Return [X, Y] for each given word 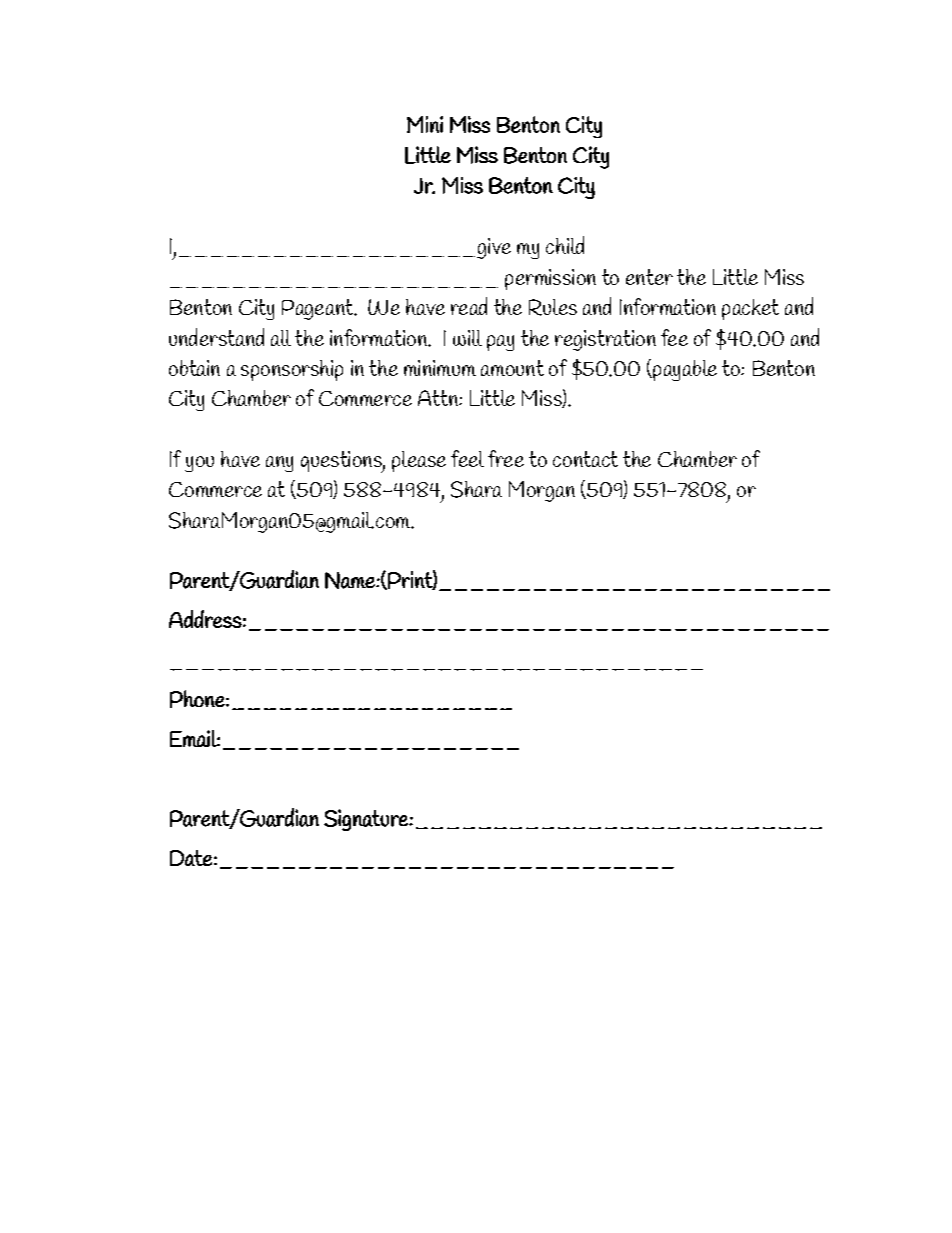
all [281, 338]
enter [649, 277]
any [279, 464]
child [565, 245]
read [469, 306]
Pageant [318, 309]
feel [467, 458]
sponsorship [292, 370]
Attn [439, 398]
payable [684, 370]
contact [585, 459]
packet [750, 309]
